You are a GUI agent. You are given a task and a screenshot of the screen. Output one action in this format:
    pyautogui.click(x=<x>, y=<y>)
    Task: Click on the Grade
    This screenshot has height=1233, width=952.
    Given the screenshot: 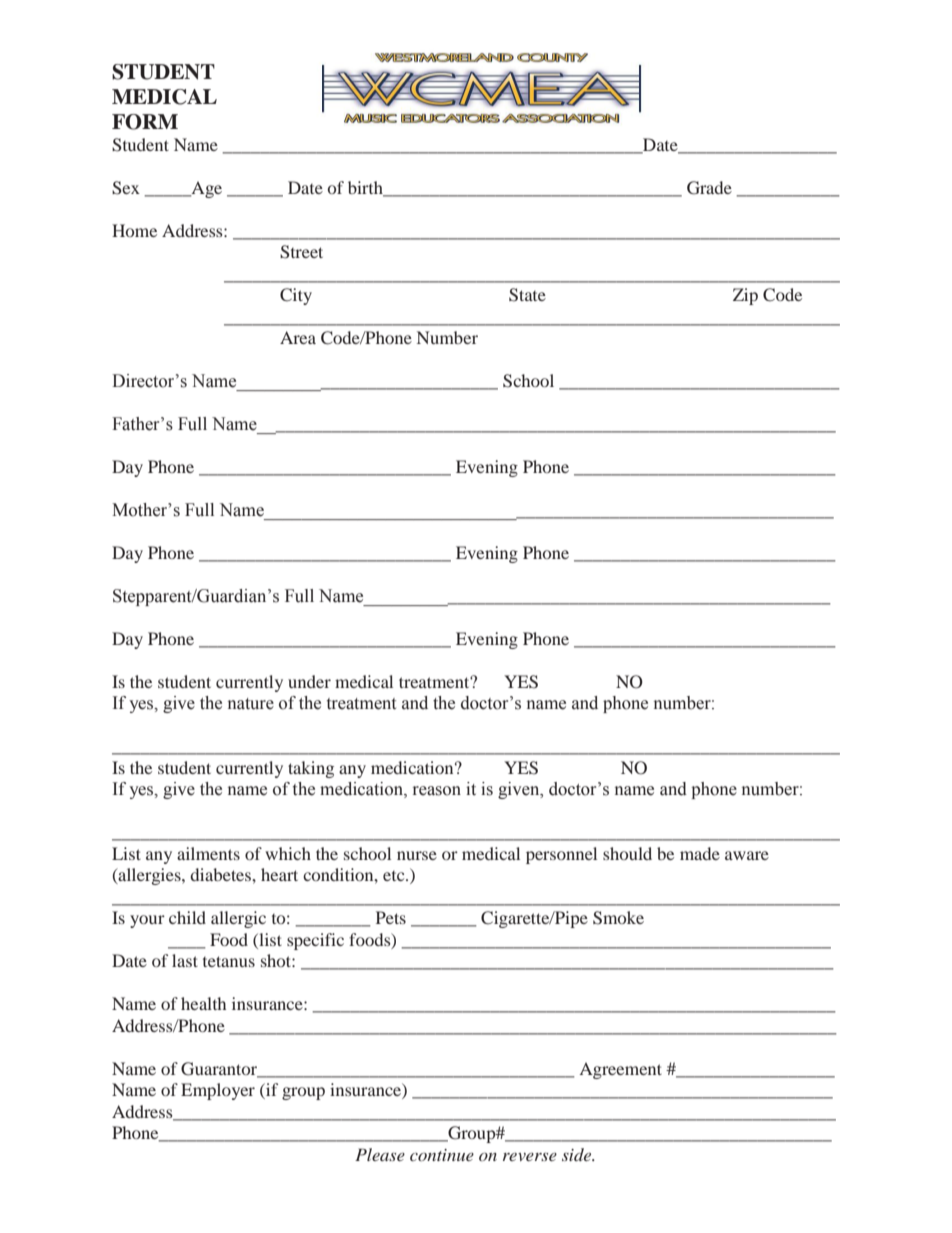 What is the action you would take?
    pyautogui.click(x=709, y=188)
